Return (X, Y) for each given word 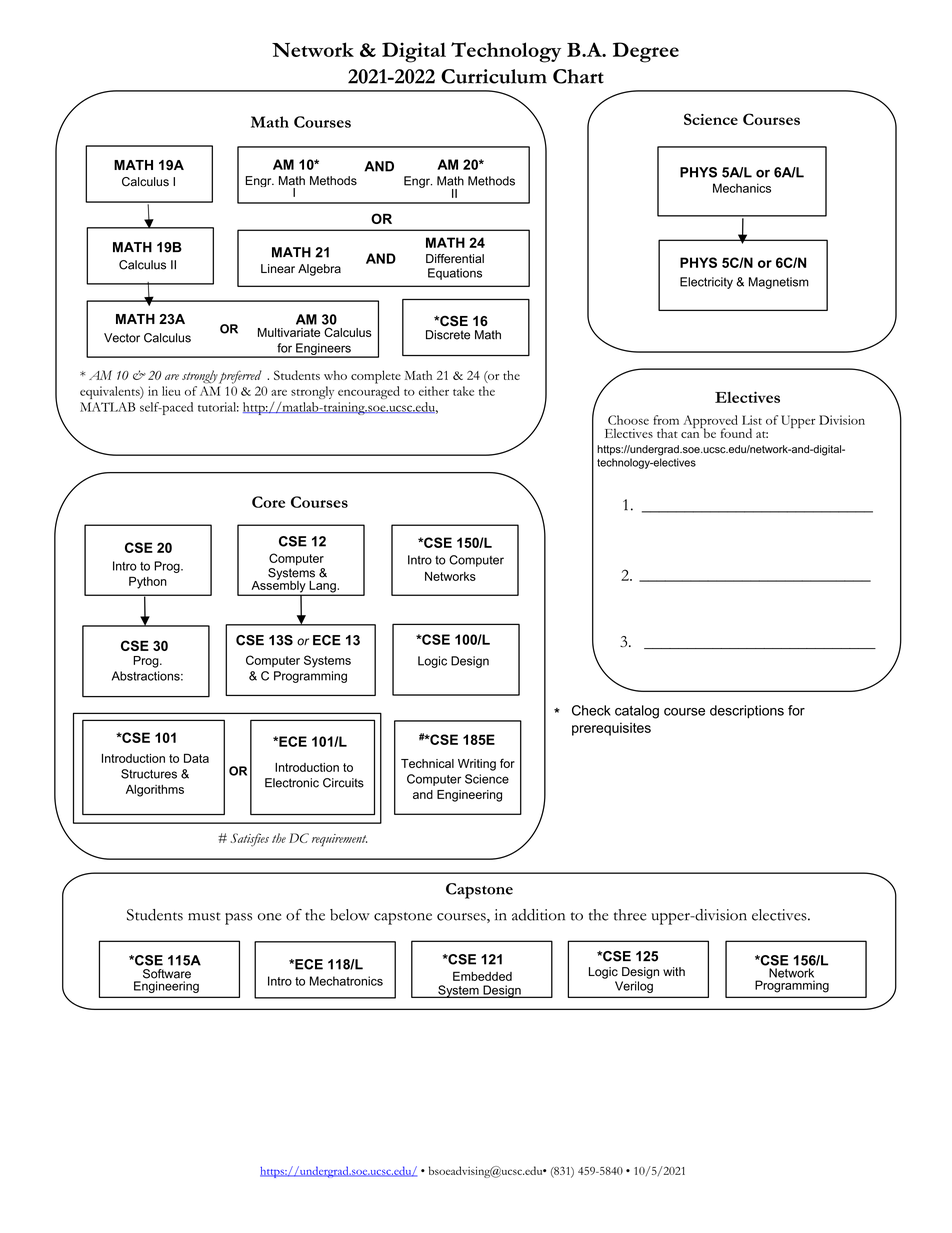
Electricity (706, 283)
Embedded (482, 976)
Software (167, 974)
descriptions (747, 711)
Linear (278, 269)
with (674, 971)
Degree (646, 52)
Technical (427, 763)
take (463, 391)
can (690, 435)
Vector (122, 338)
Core (268, 502)
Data (196, 758)
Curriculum (494, 76)
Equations (455, 274)
